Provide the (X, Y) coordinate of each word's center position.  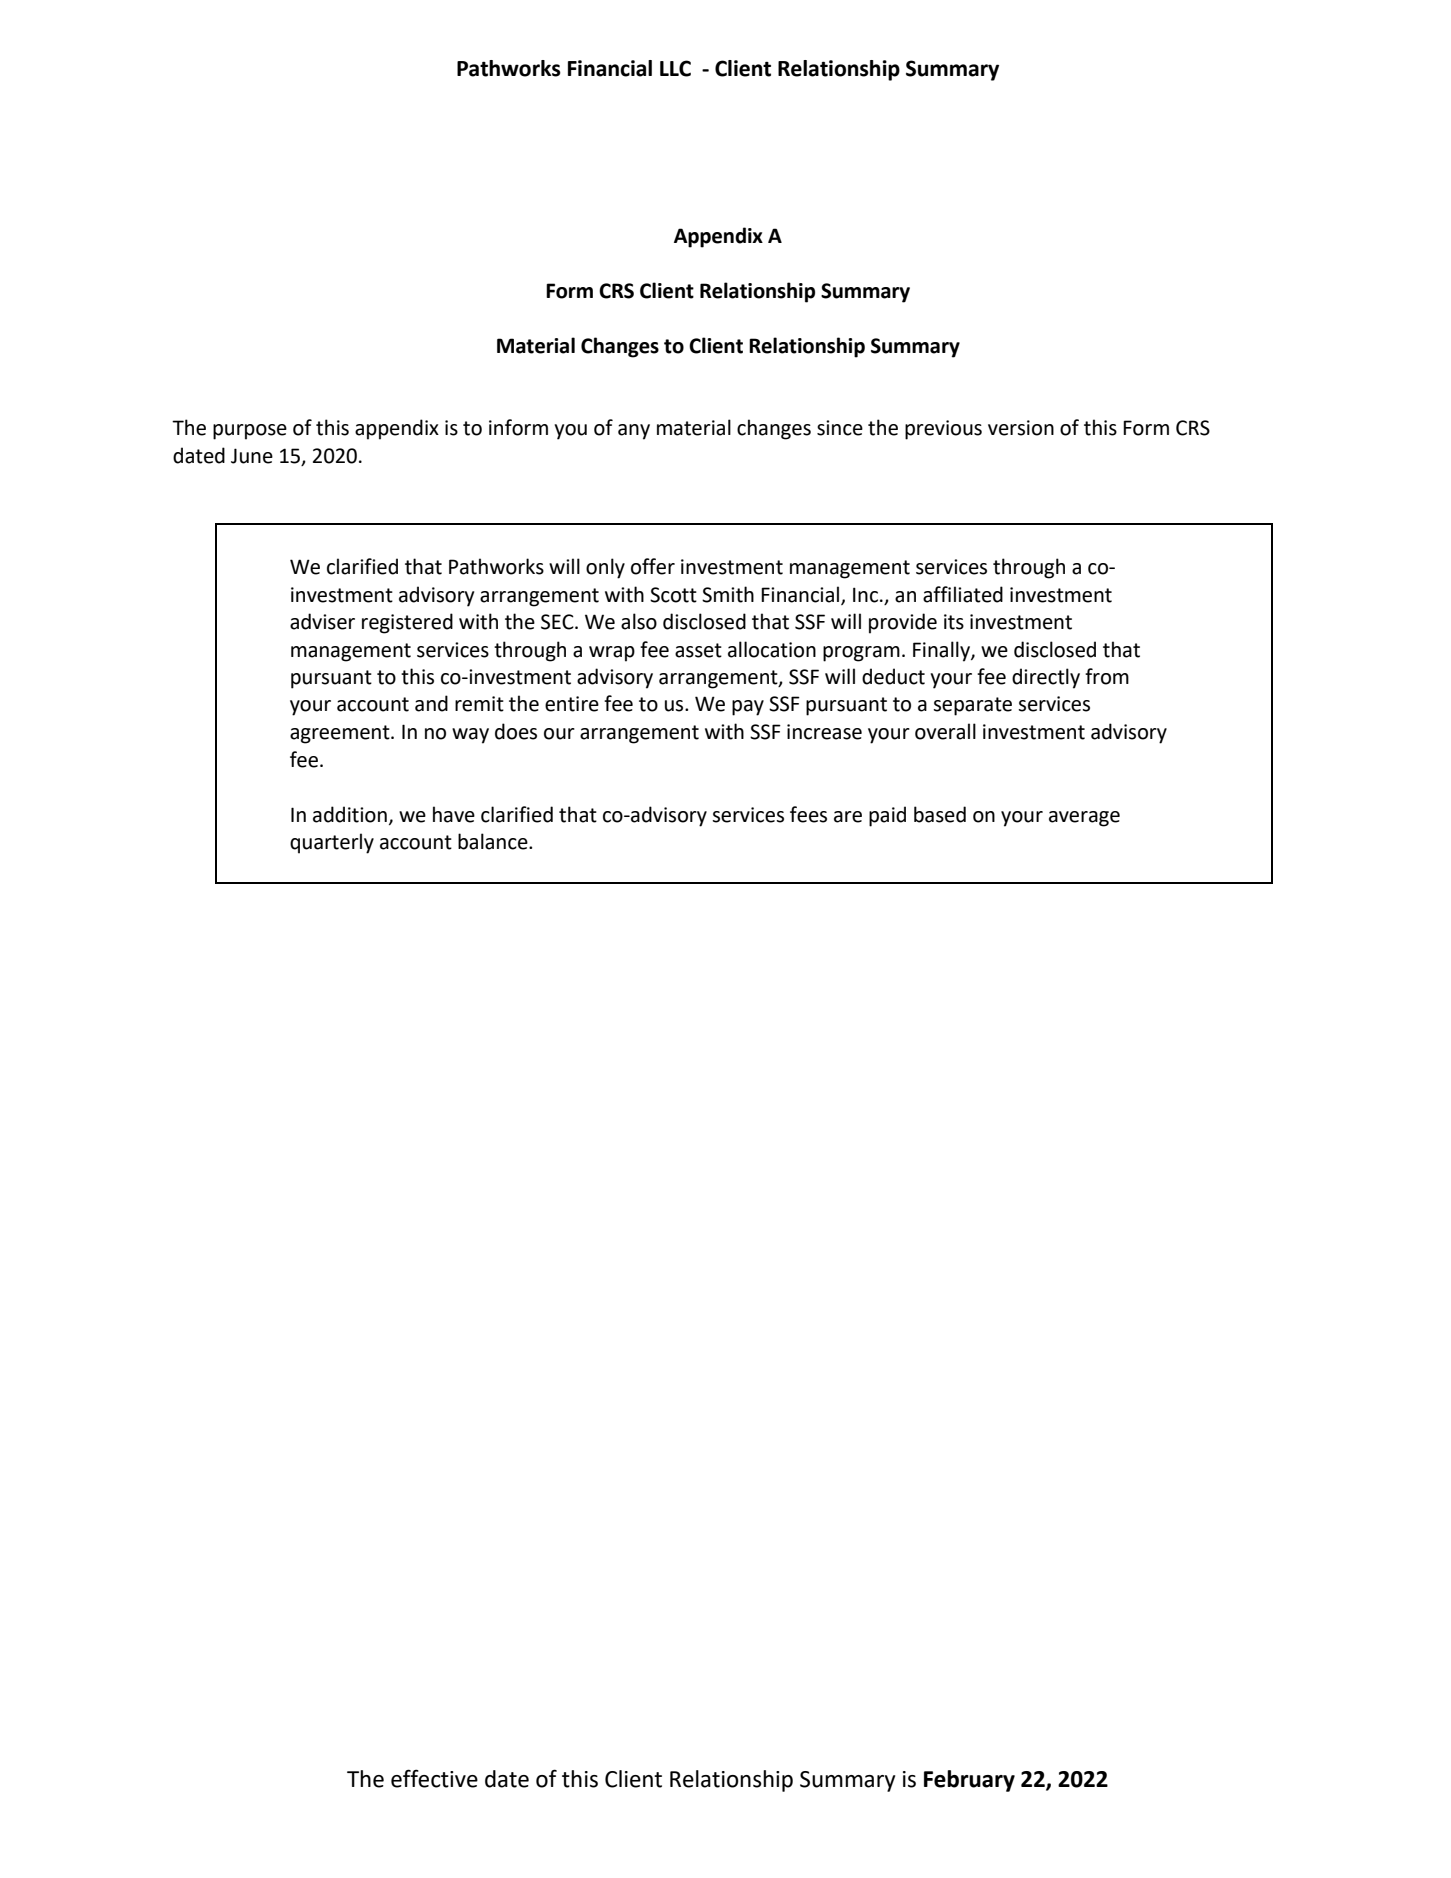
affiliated (963, 594)
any (634, 432)
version (1021, 428)
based (940, 814)
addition (350, 814)
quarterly (332, 843)
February (969, 1781)
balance (494, 841)
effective (434, 1778)
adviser (322, 621)
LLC (675, 68)
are (848, 817)
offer (653, 566)
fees (808, 814)
